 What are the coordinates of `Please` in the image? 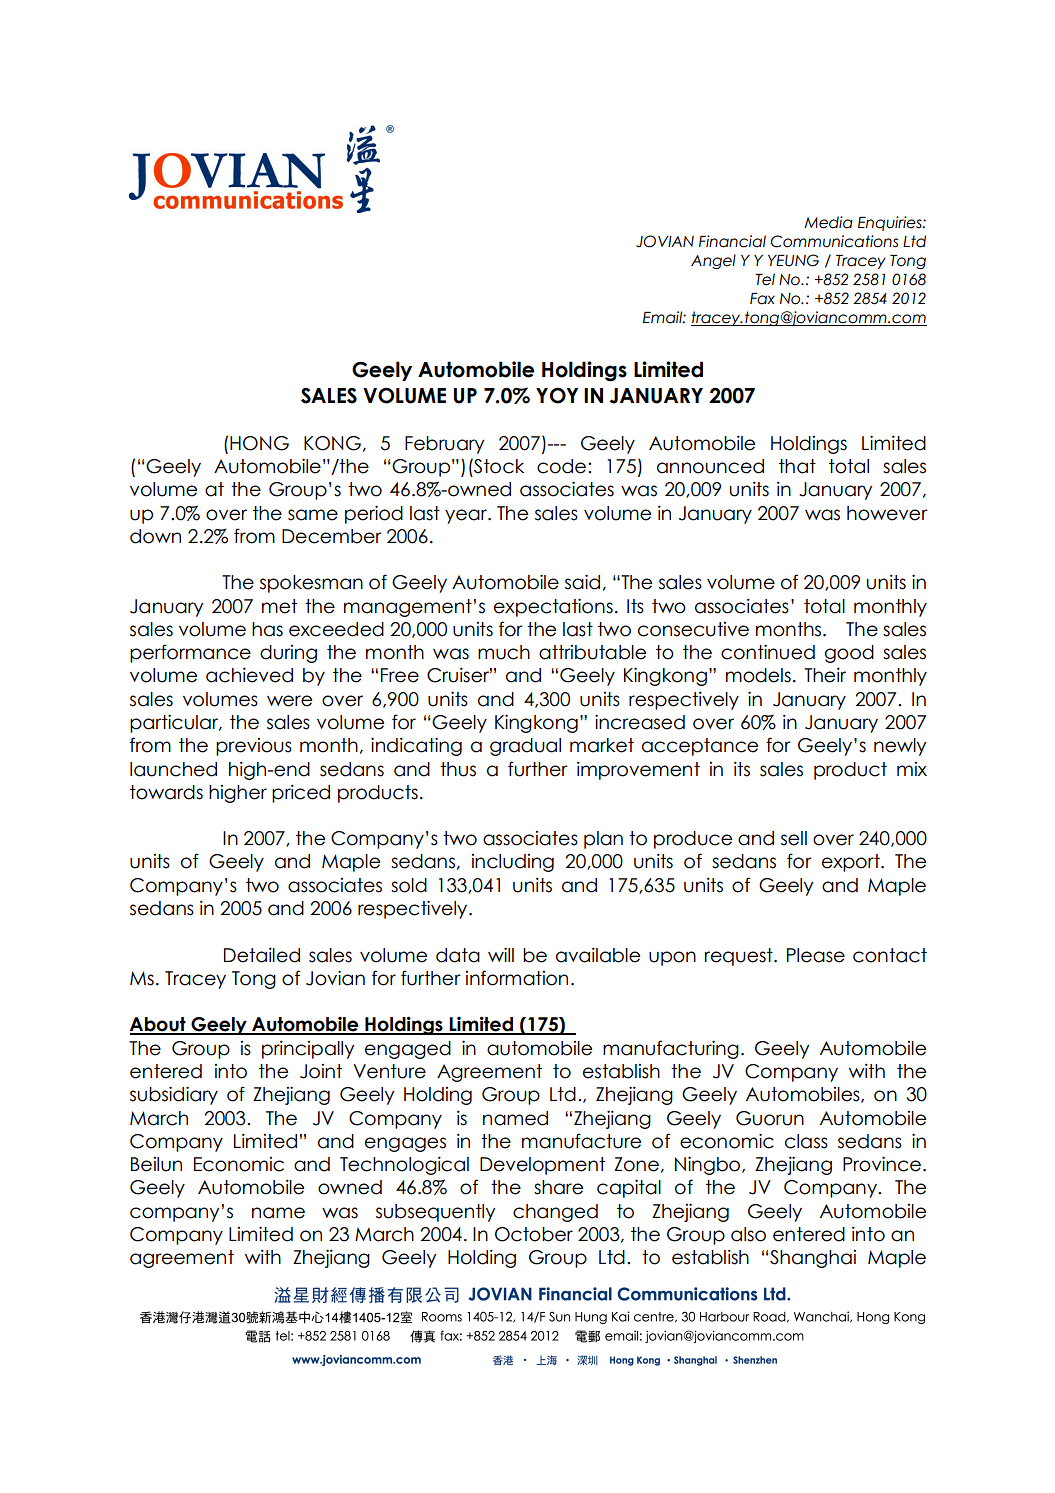 It's located at (816, 955).
